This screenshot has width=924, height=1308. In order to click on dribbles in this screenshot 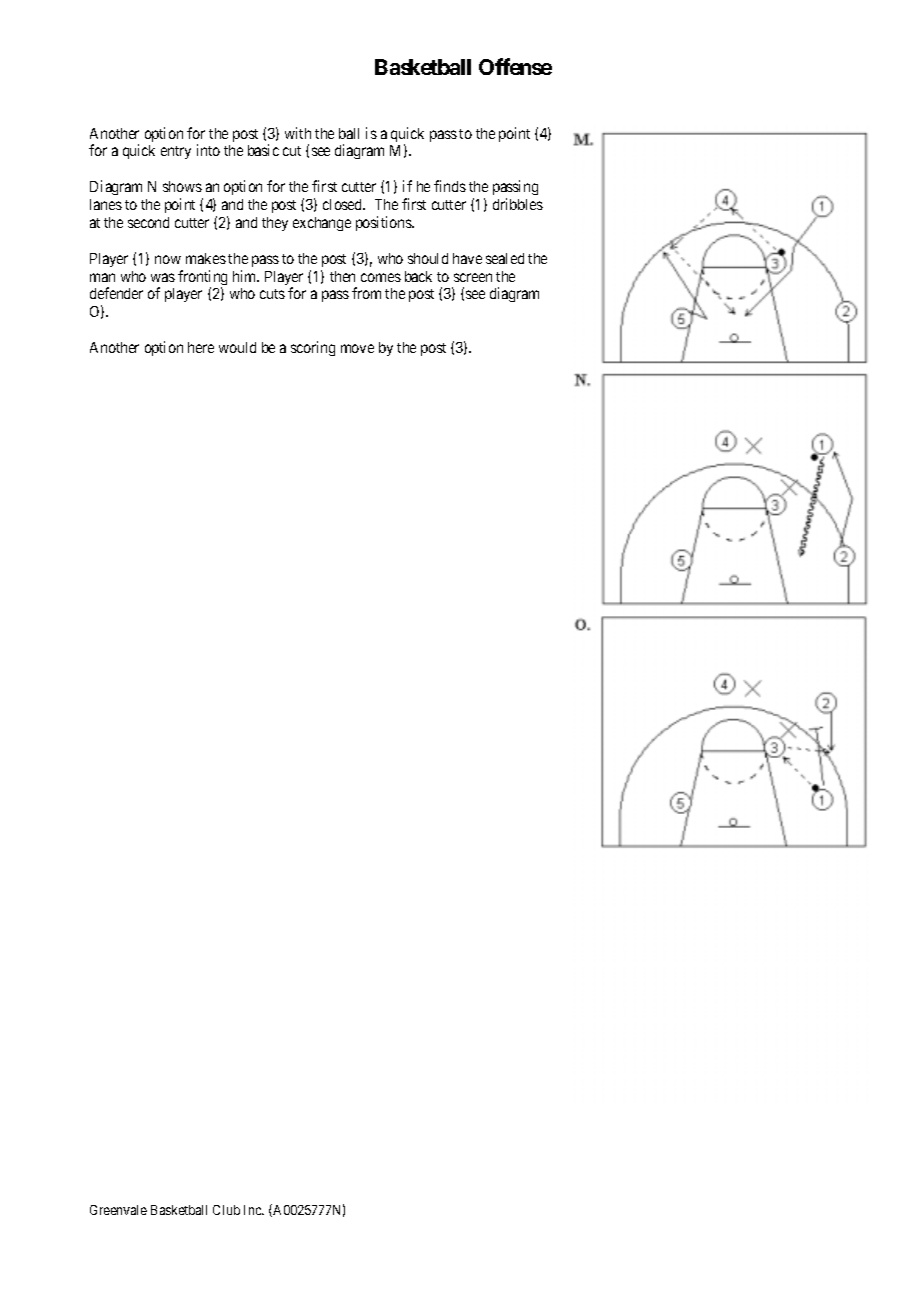, I will do `click(518, 204)`.
